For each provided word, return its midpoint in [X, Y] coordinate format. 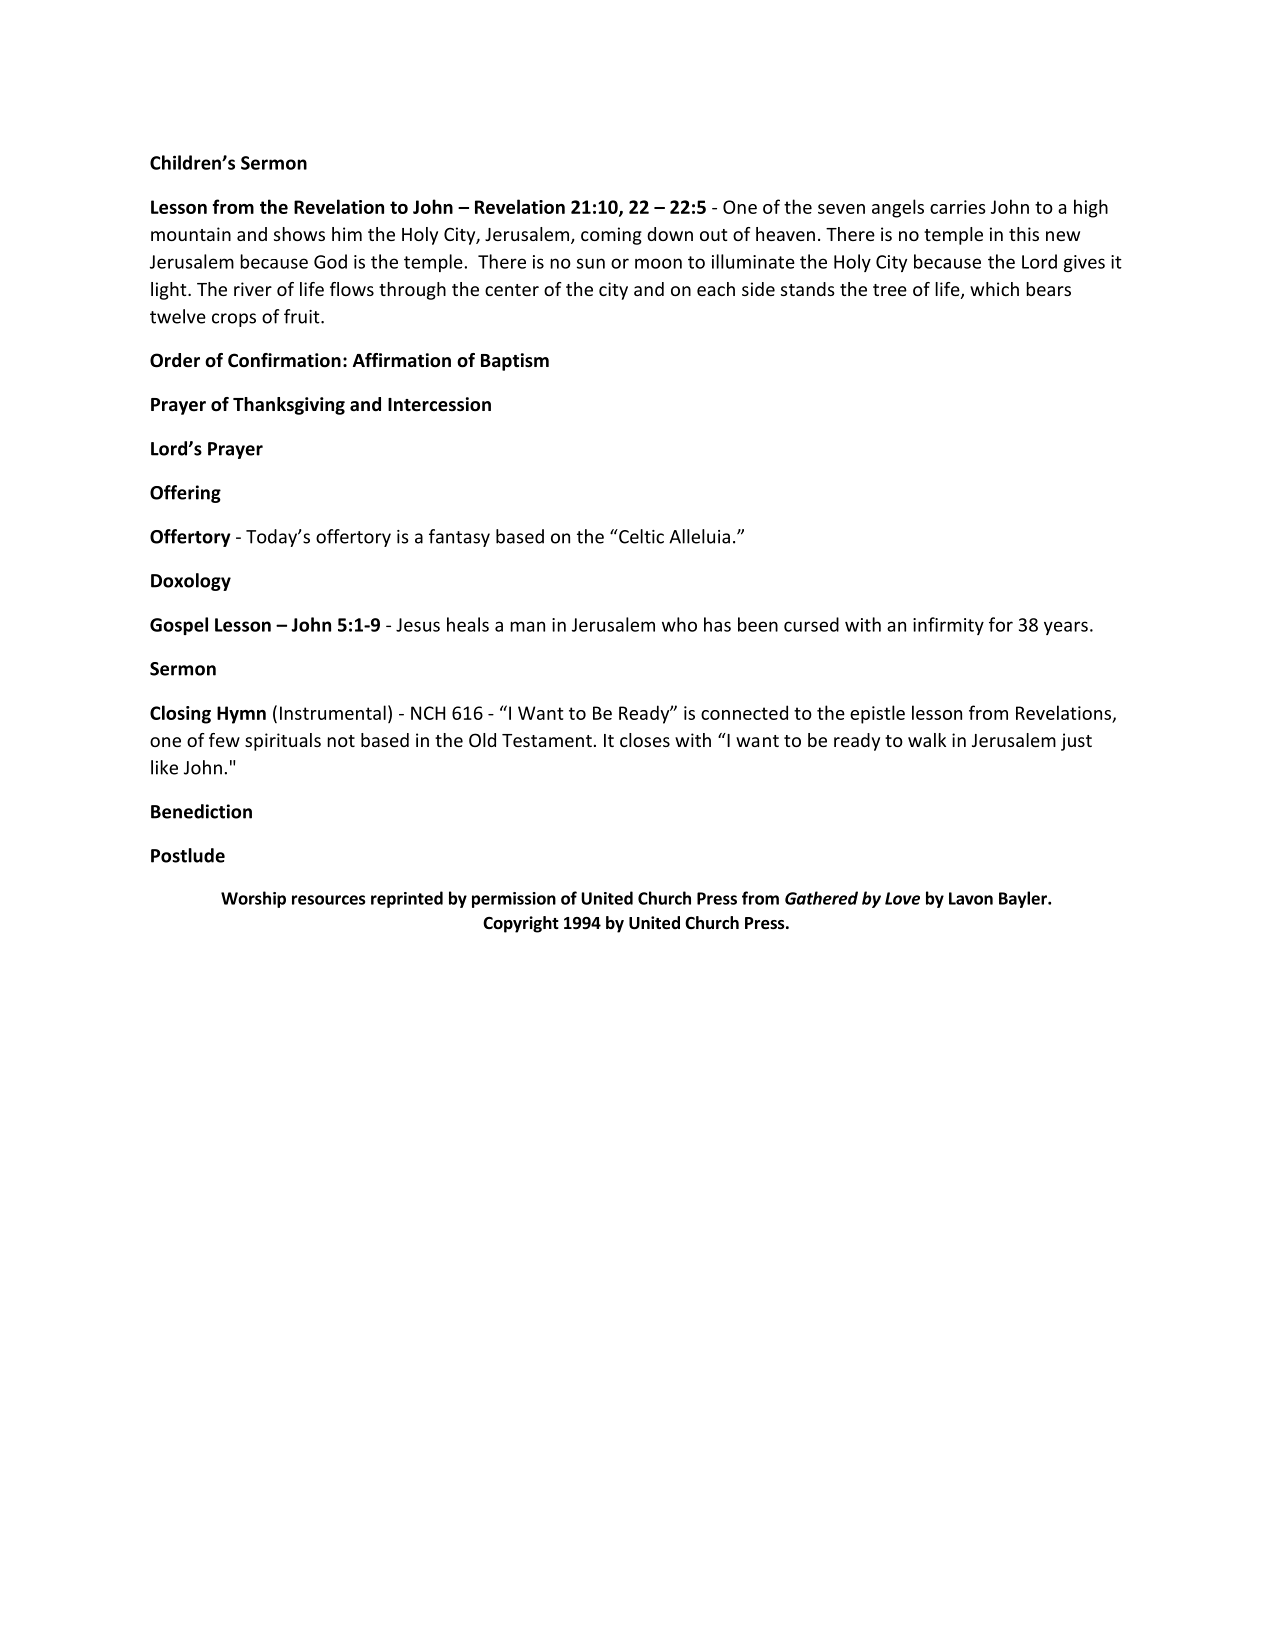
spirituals [283, 742]
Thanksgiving [289, 406]
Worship [253, 899]
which [994, 289]
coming [611, 236]
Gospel [179, 626]
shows [299, 234]
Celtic [640, 536]
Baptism [515, 362]
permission [514, 900]
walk [927, 740]
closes [645, 740]
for [1001, 624]
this [1024, 234]
